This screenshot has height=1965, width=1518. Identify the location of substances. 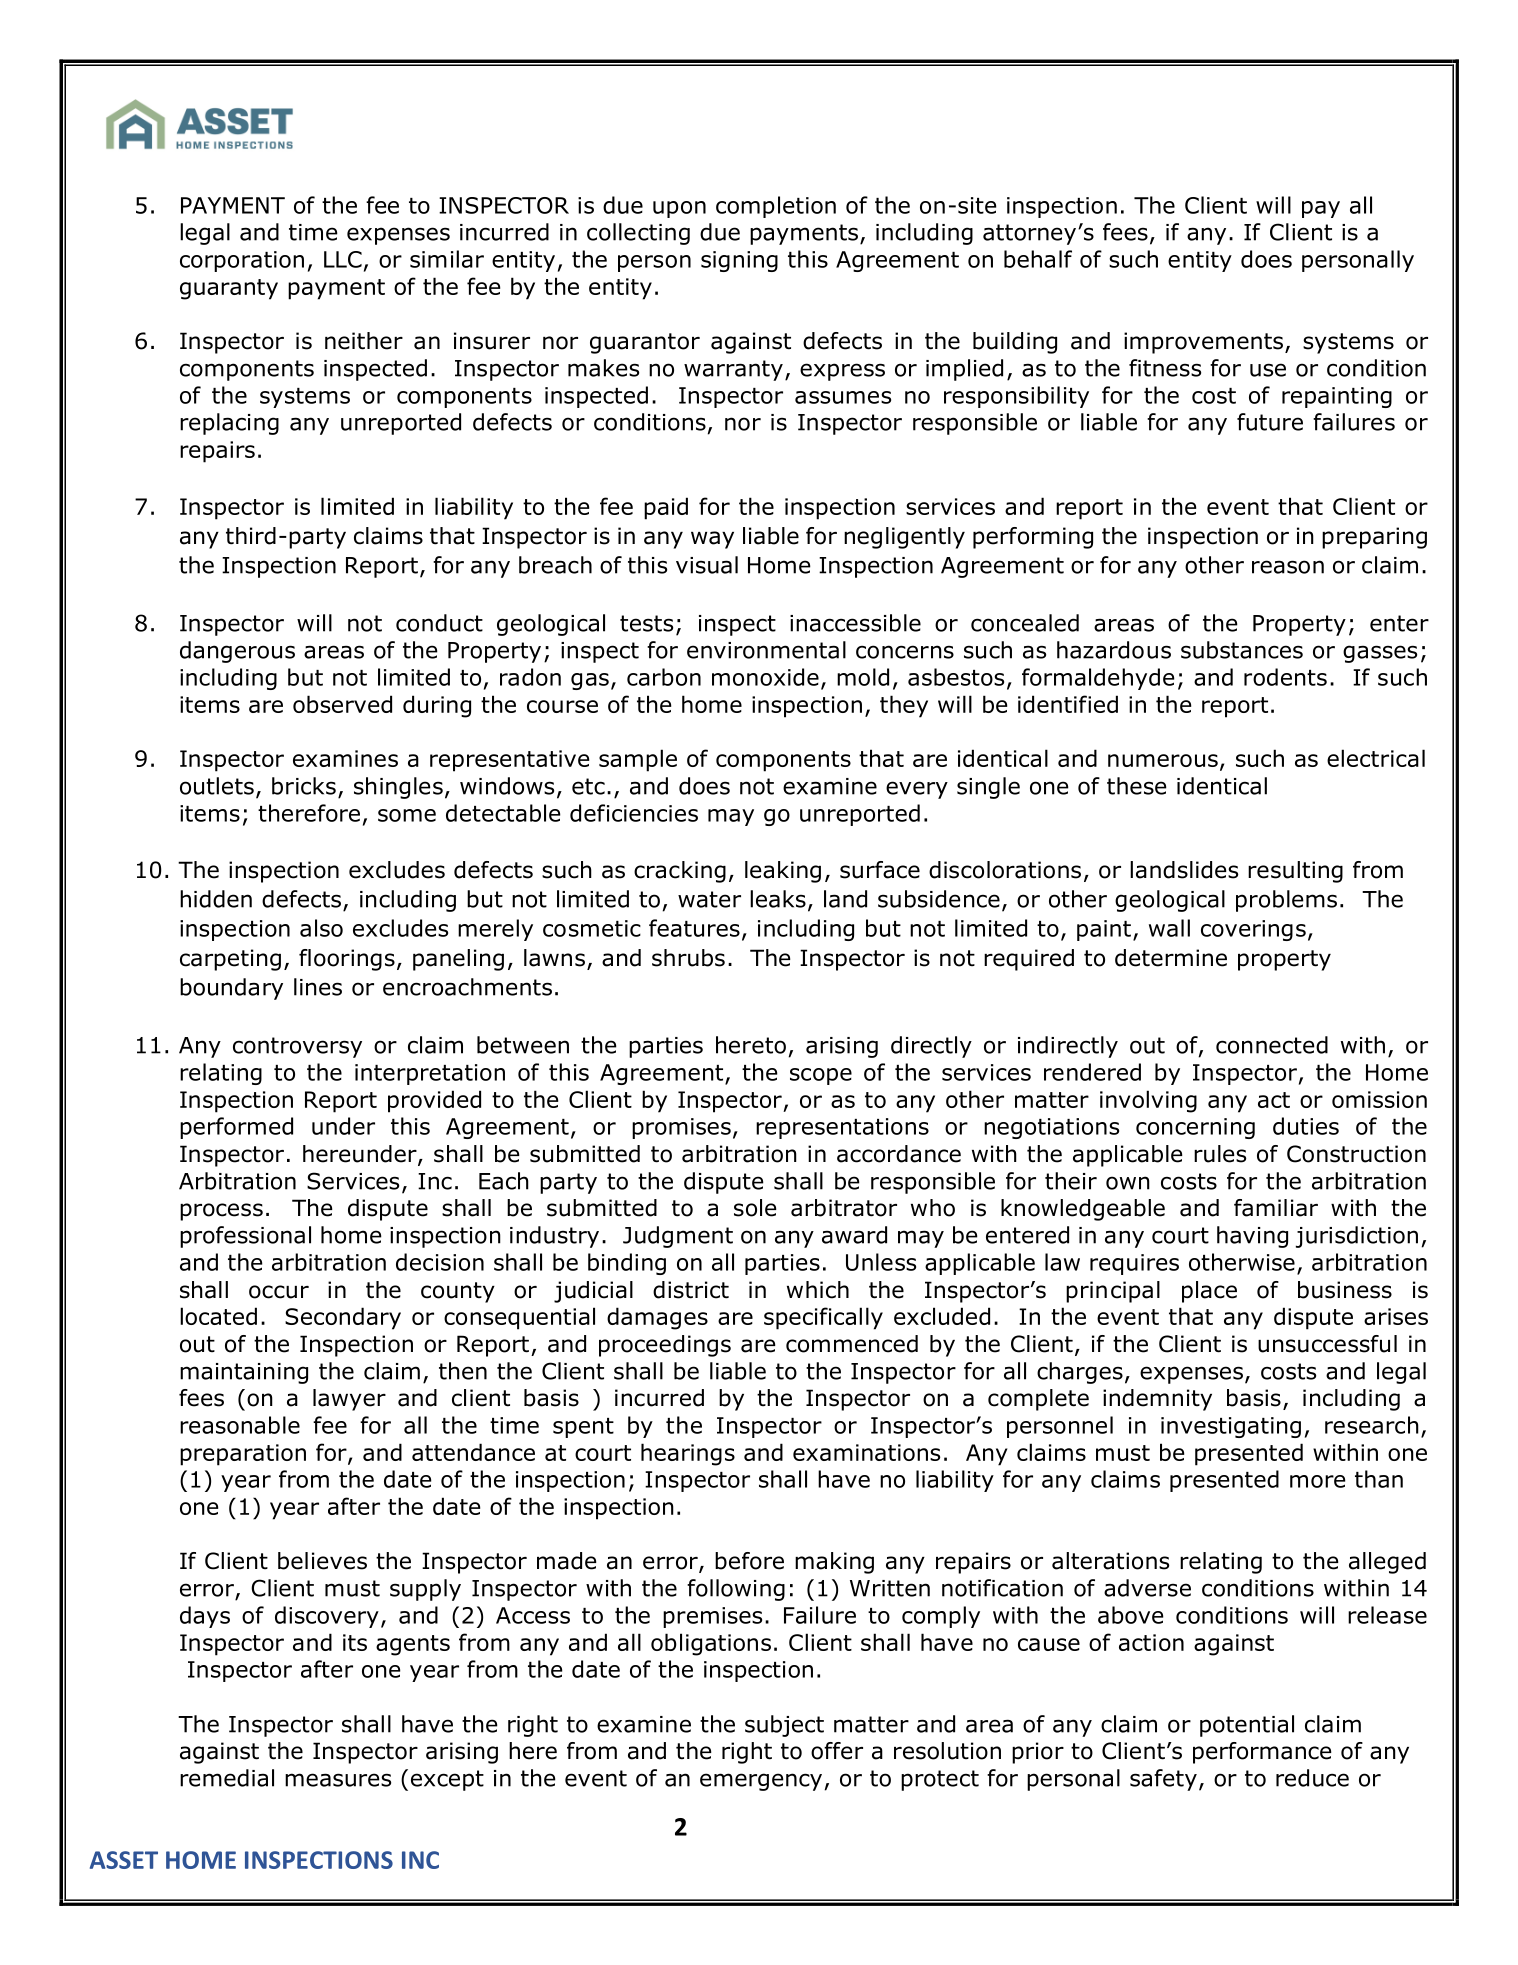
(1242, 650).
